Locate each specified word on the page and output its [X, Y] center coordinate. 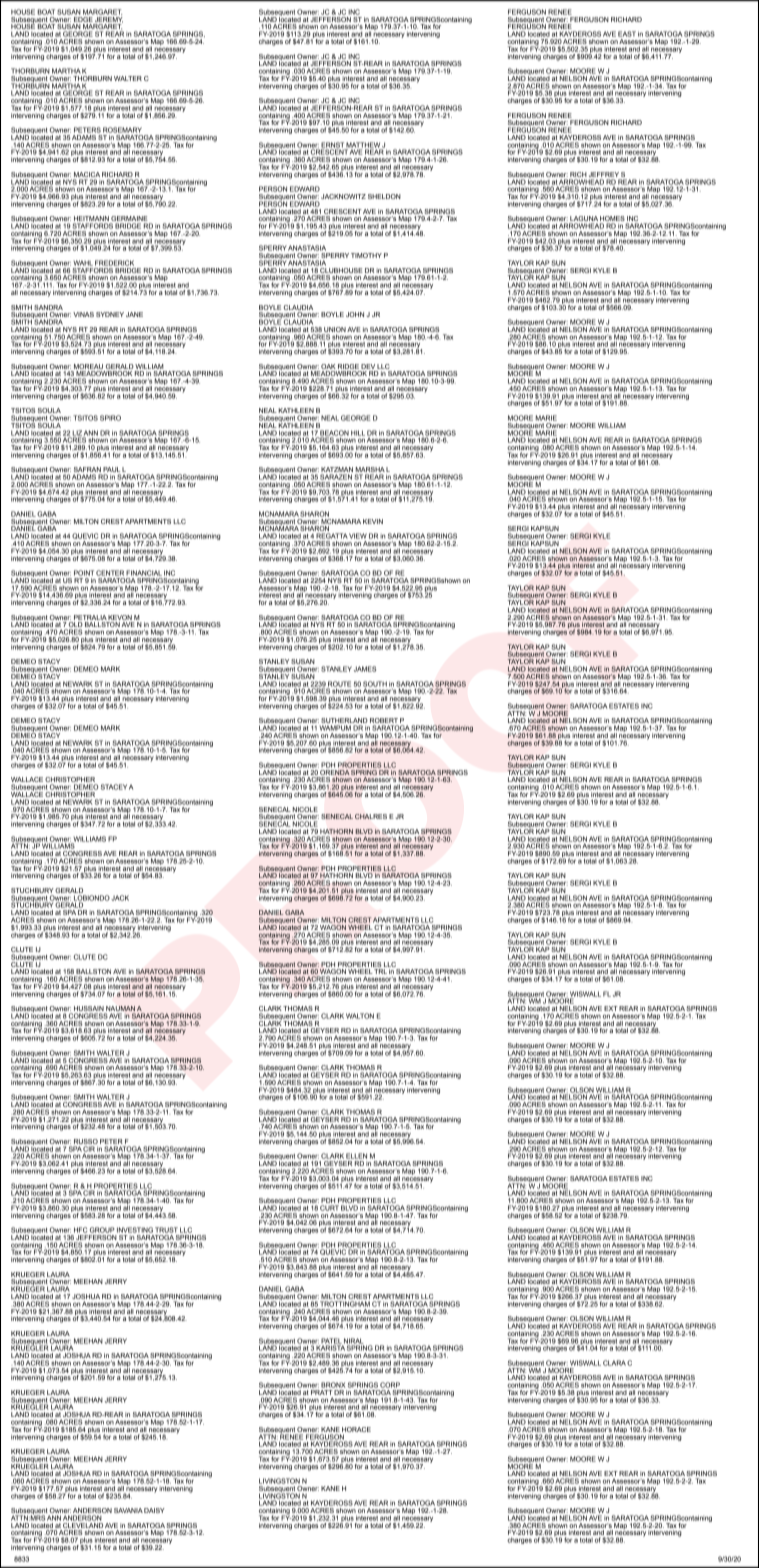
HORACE [356, 1429]
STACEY [114, 787]
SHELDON [384, 196]
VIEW [358, 536]
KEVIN [373, 521]
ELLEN [356, 1156]
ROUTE [339, 685]
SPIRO [110, 418]
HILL [358, 433]
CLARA [614, 1363]
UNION [335, 329]
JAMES [365, 669]
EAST [627, 34]
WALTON [360, 1016]
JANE [134, 314]
